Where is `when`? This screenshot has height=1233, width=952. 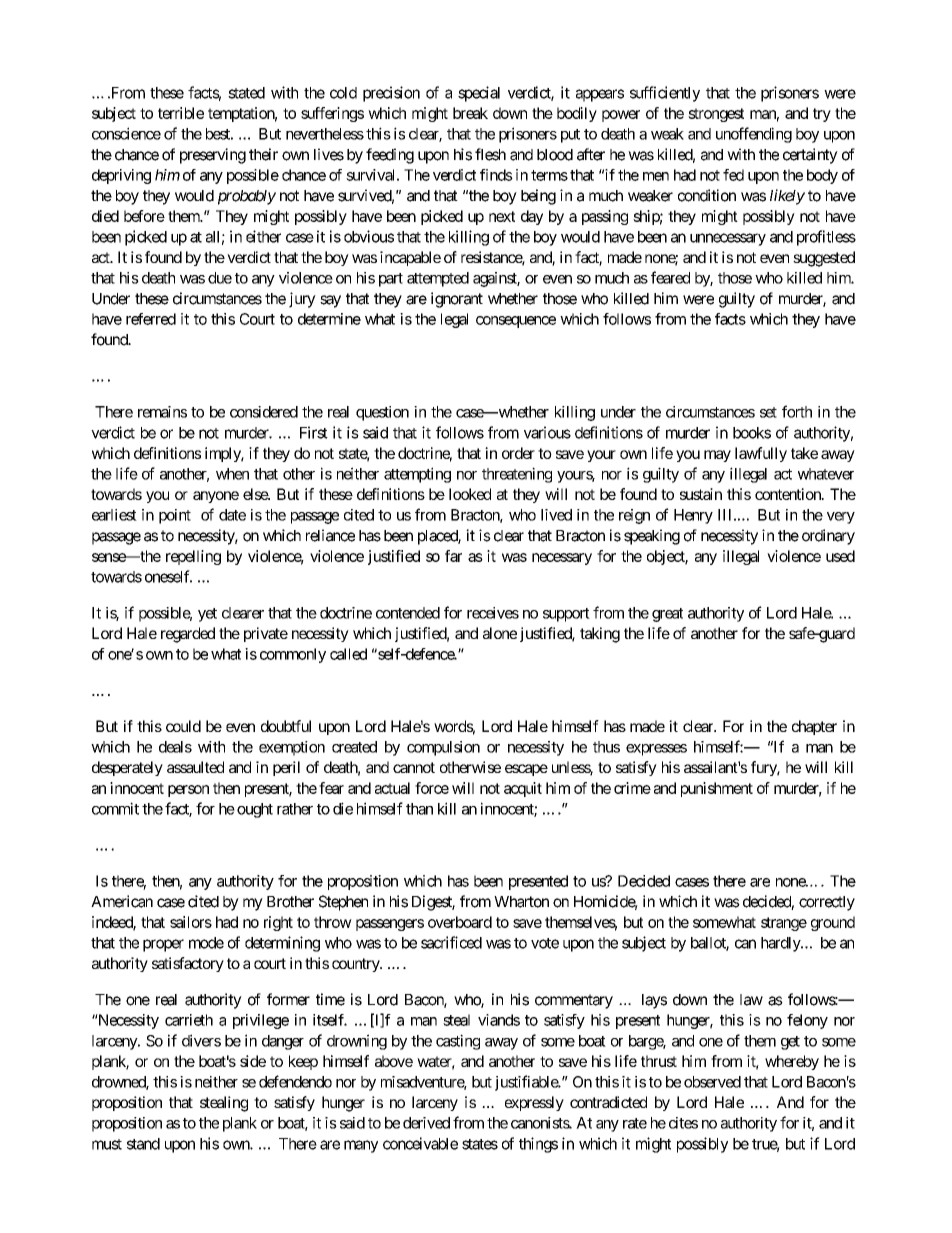 when is located at coordinates (232, 474).
